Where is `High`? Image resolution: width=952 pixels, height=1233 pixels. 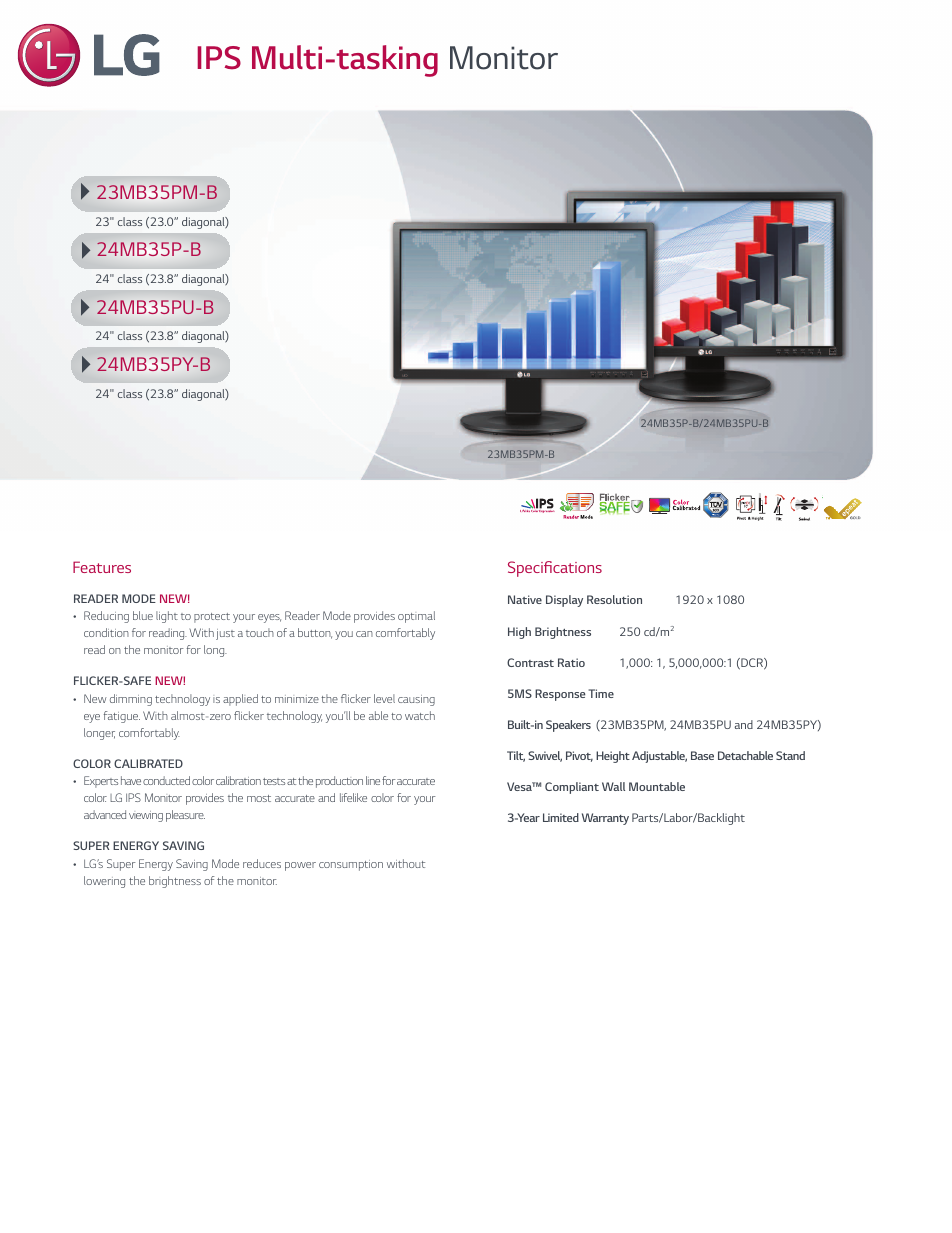
High is located at coordinates (519, 633).
